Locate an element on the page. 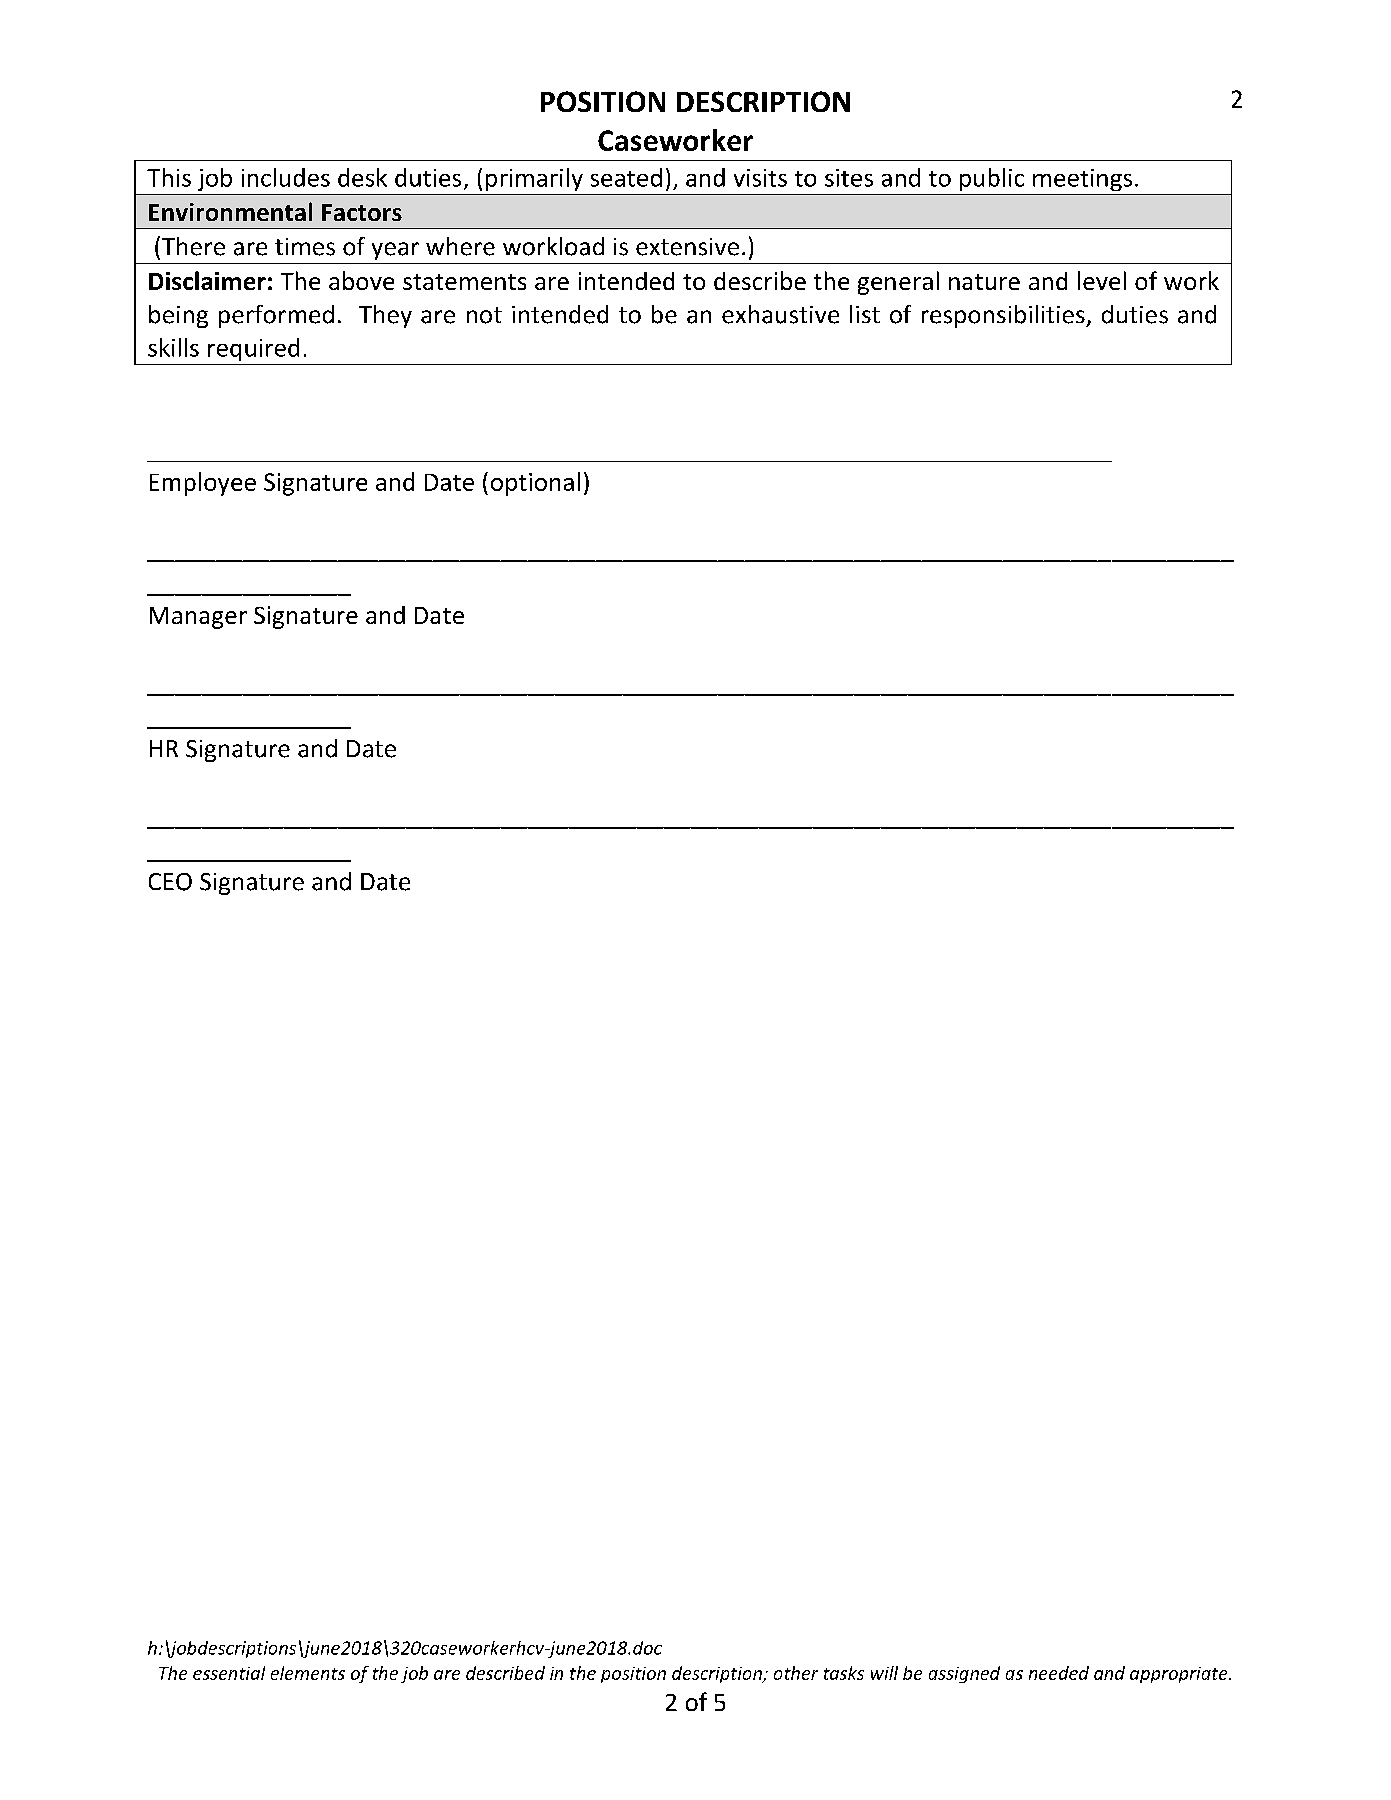 The image size is (1391, 1800). needed is located at coordinates (1059, 1673).
